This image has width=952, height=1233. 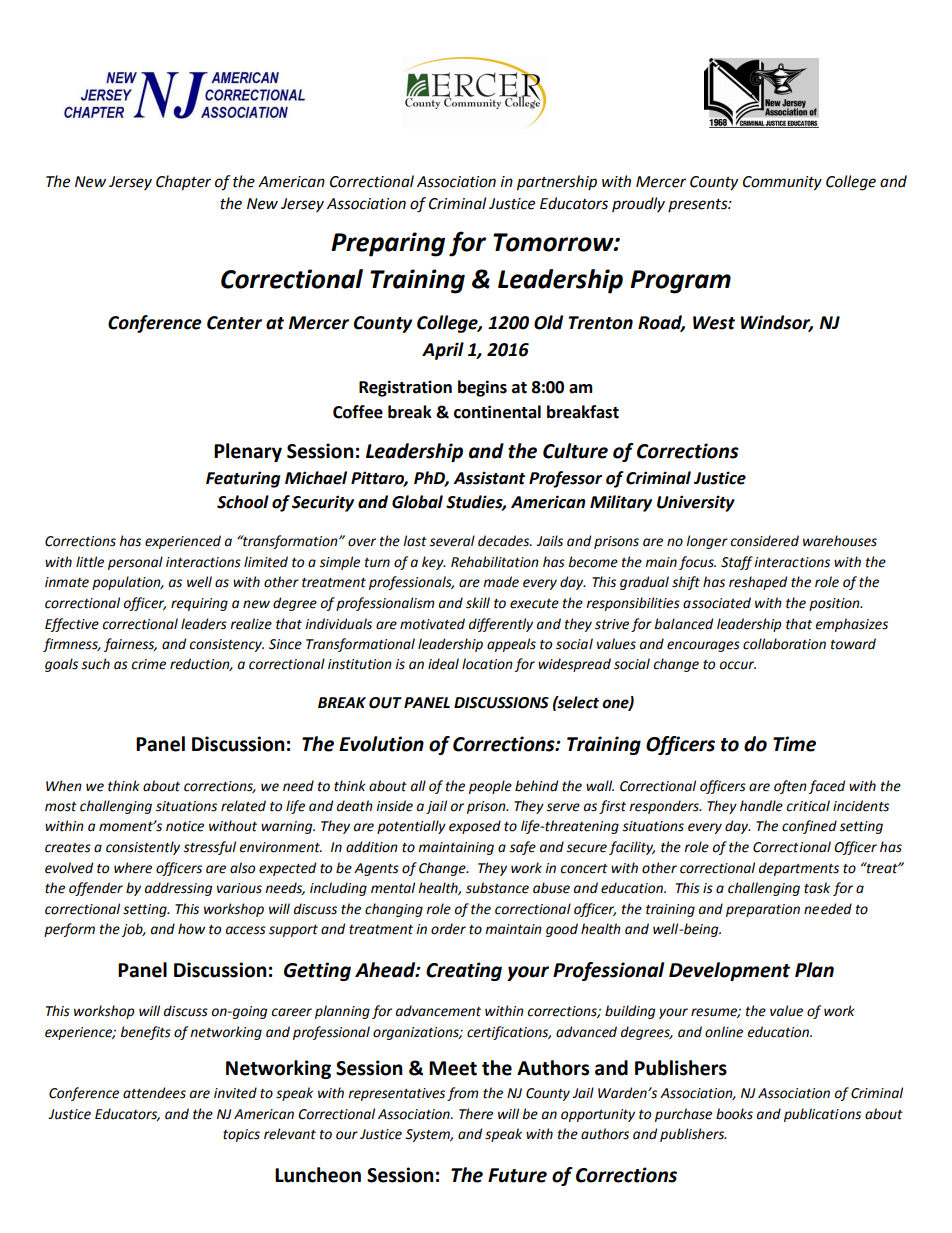 I want to click on how, so click(x=191, y=929).
